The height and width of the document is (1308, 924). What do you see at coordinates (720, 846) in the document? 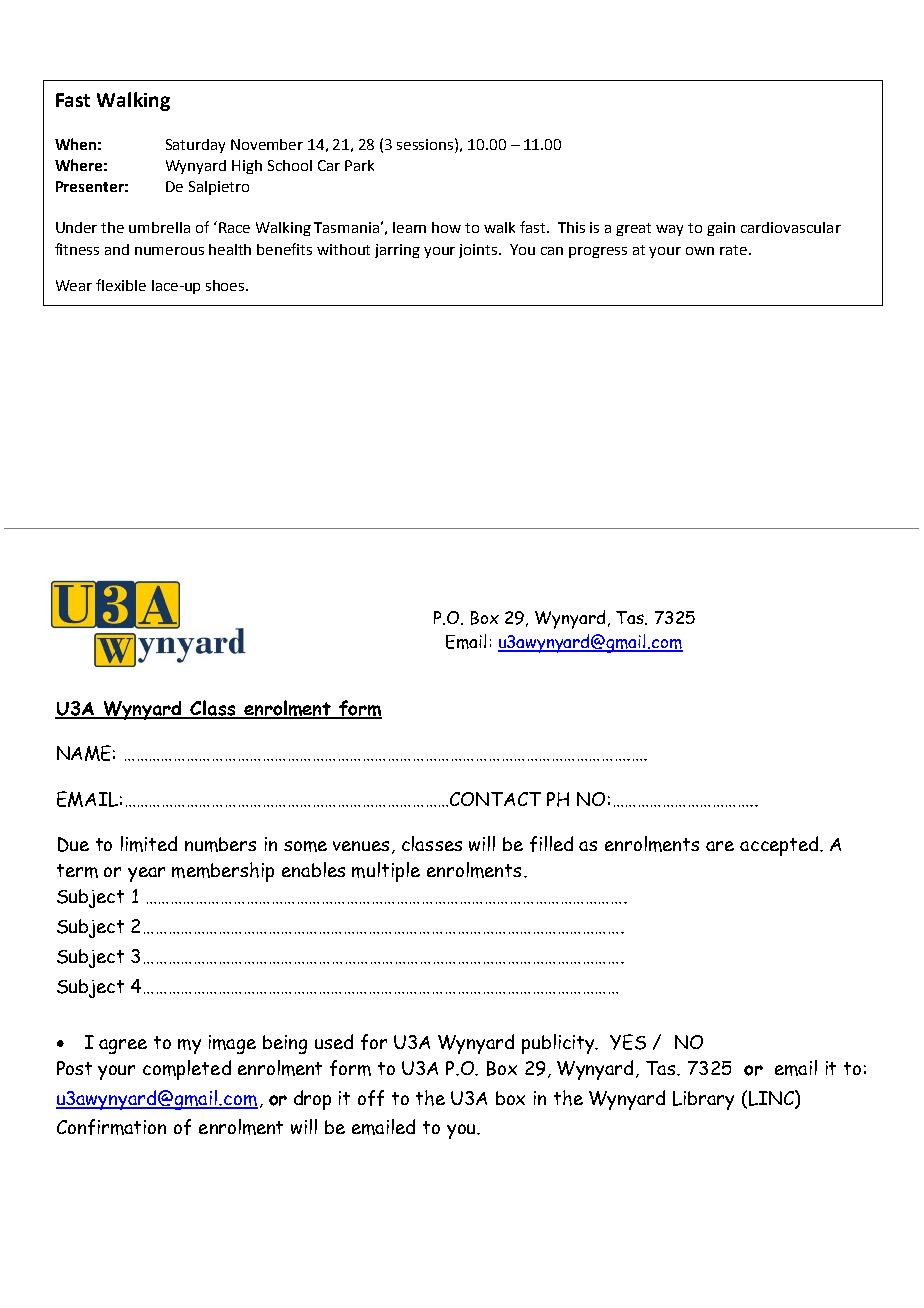
I see `are` at bounding box center [720, 846].
